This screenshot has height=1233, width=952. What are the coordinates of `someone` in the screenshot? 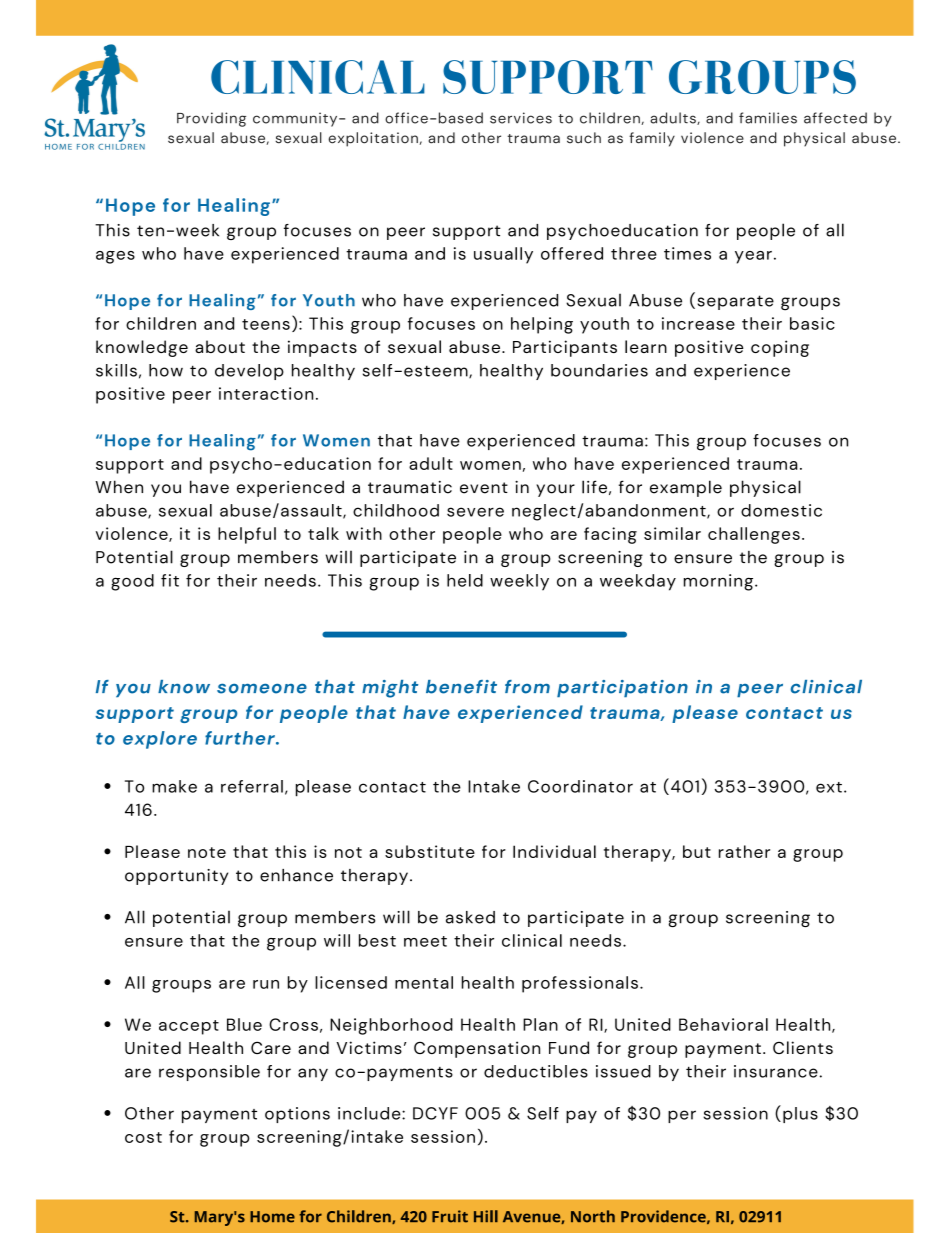 It's located at (262, 688).
